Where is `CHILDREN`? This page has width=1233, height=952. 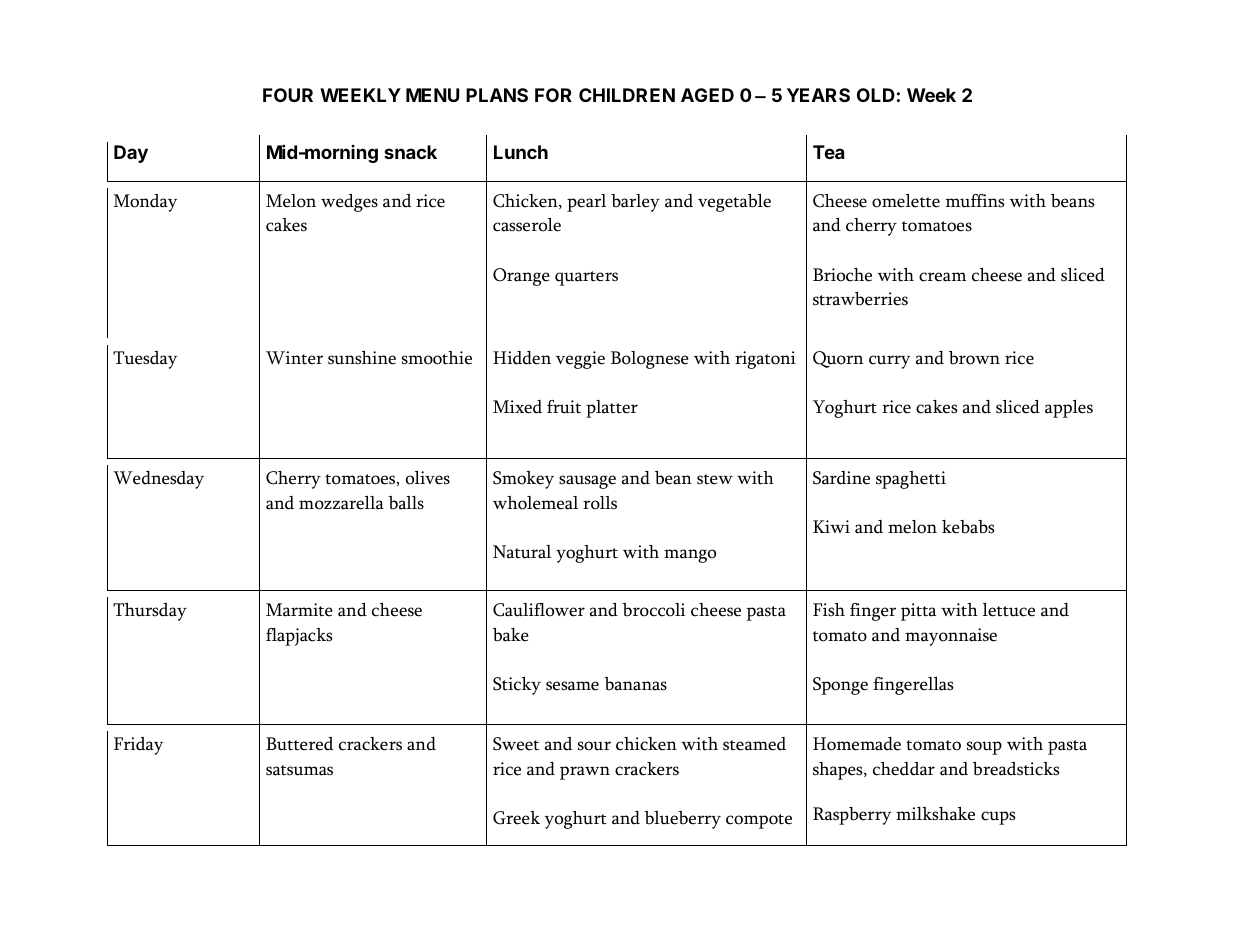
CHILDREN is located at coordinates (627, 95).
